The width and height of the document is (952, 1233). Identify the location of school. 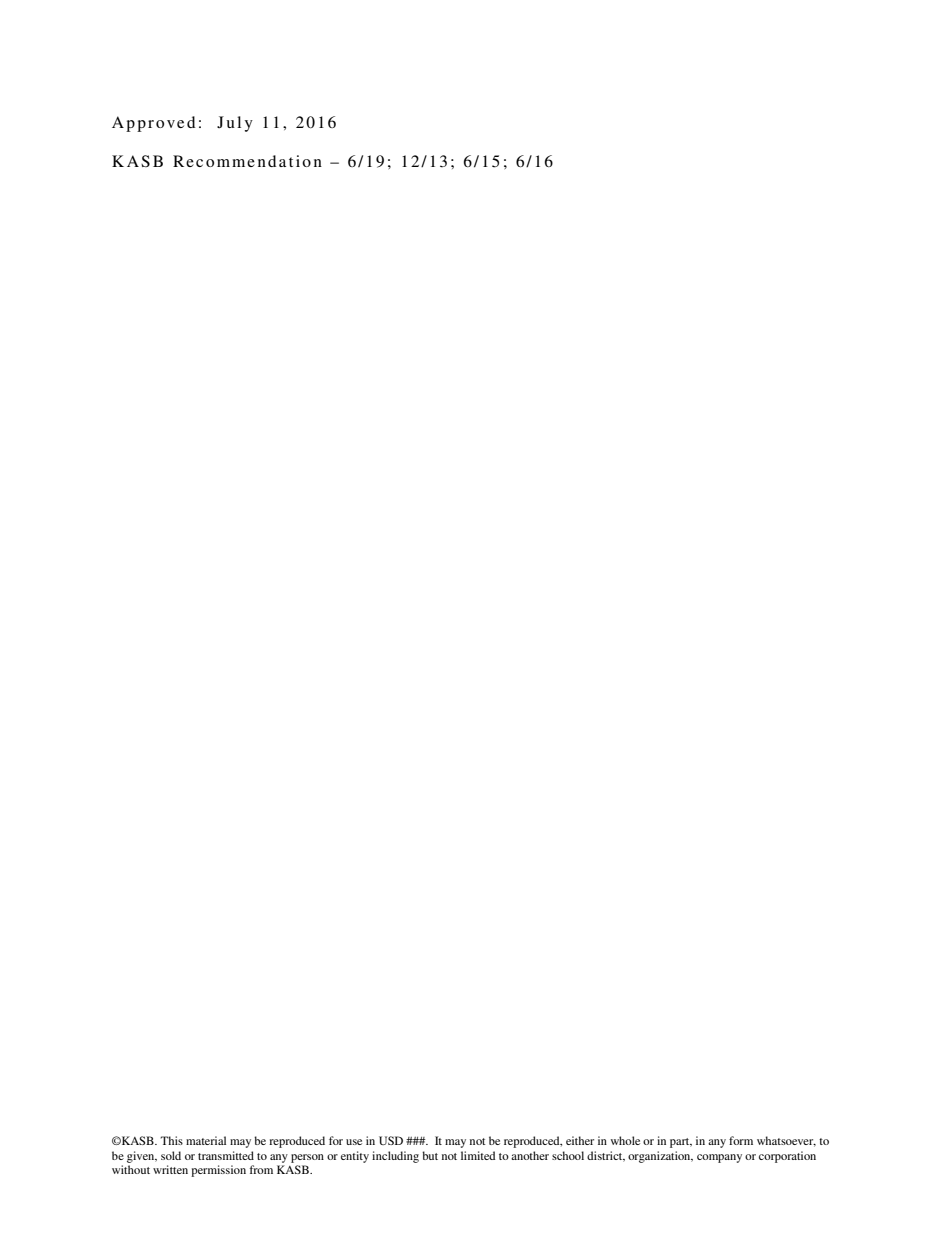
(568, 1155).
